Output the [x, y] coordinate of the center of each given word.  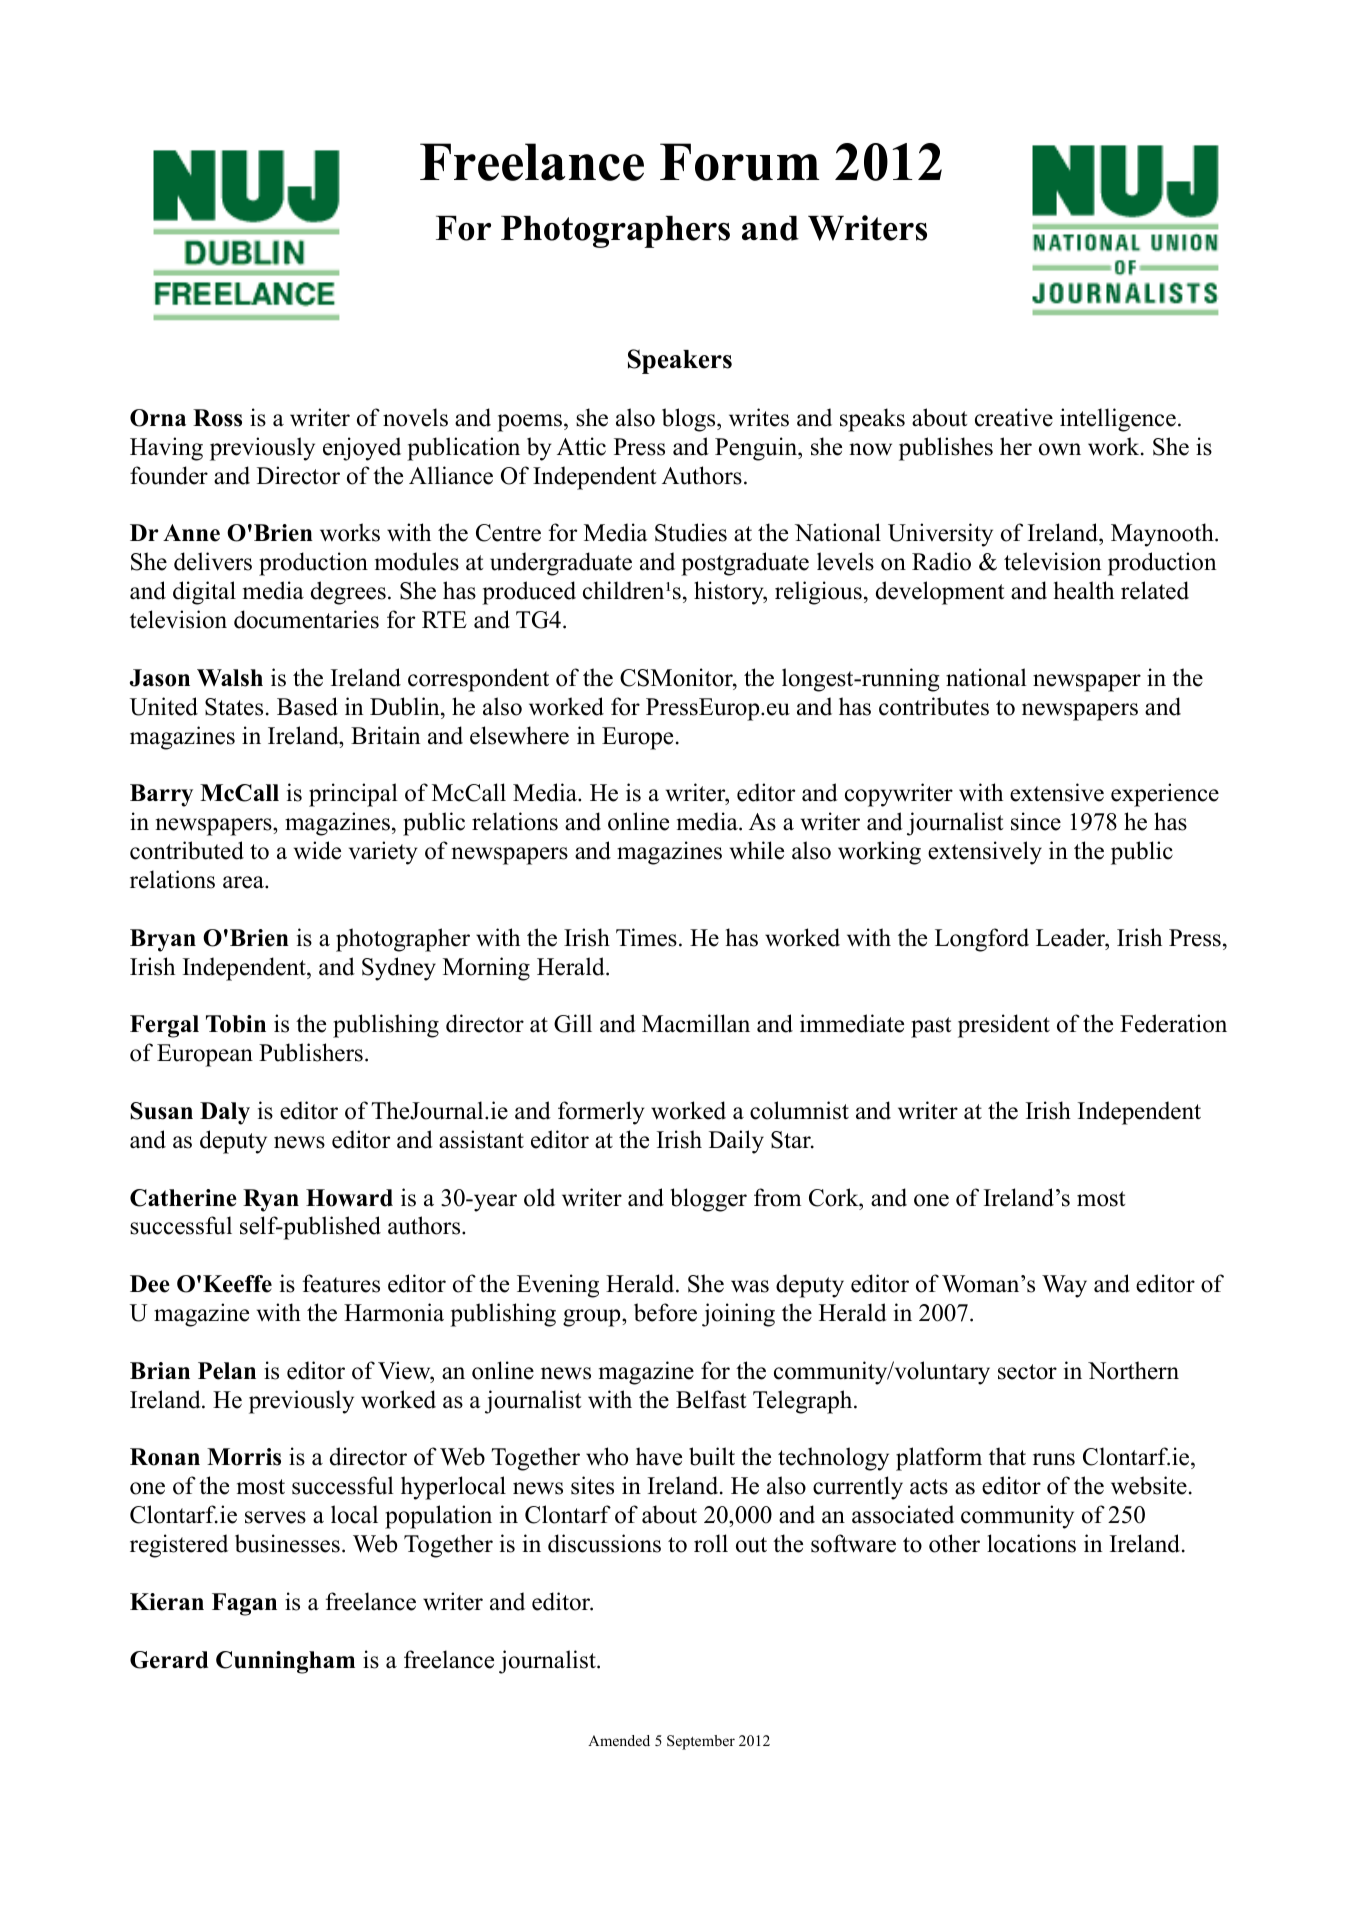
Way [1064, 1286]
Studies [691, 532]
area [244, 882]
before [665, 1312]
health [1083, 590]
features [341, 1283]
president [1004, 1026]
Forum [740, 162]
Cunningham [285, 1662]
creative [1014, 417]
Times [646, 937]
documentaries [306, 619]
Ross [217, 418]
